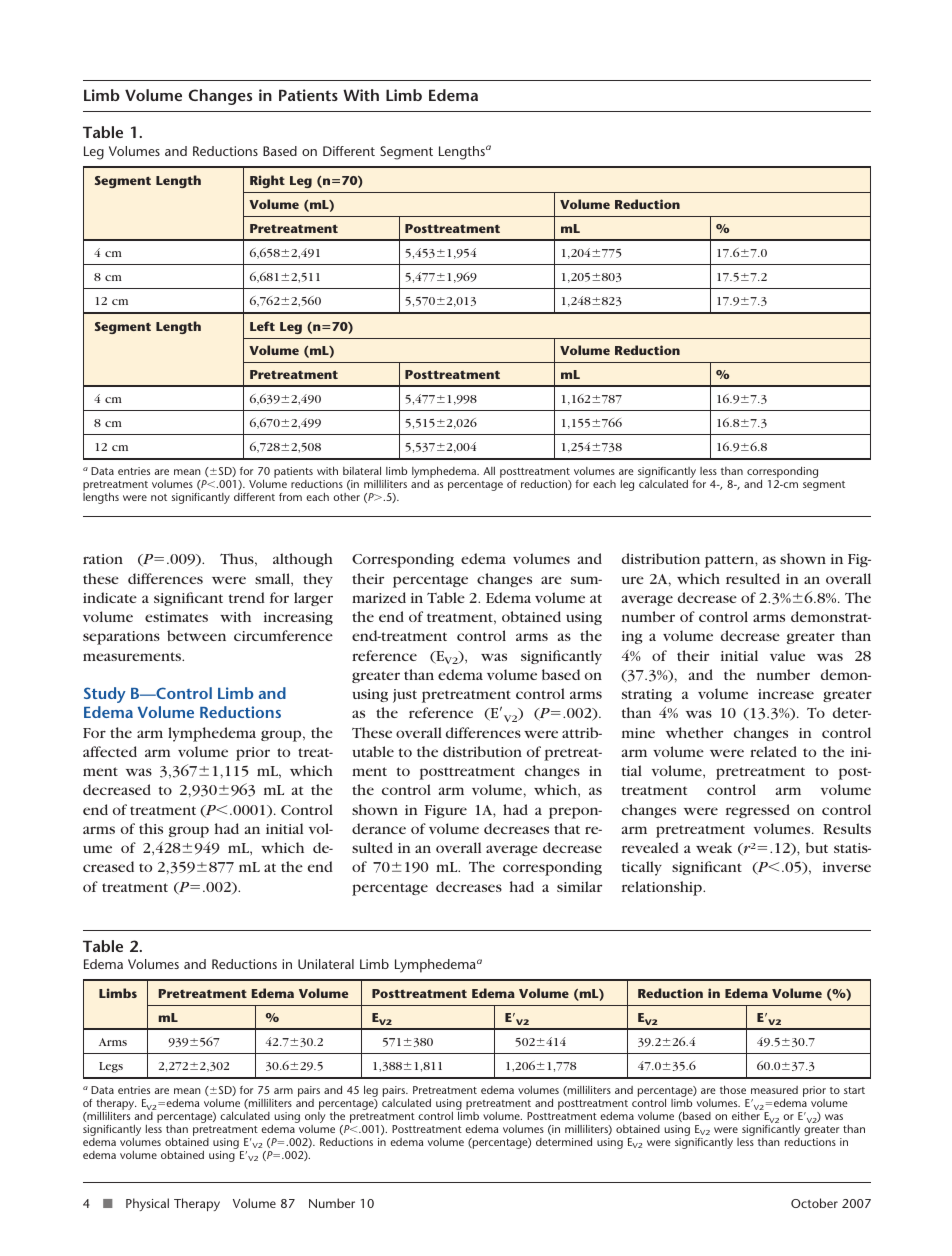  What do you see at coordinates (147, 1204) in the image?
I see `Physical` at bounding box center [147, 1204].
